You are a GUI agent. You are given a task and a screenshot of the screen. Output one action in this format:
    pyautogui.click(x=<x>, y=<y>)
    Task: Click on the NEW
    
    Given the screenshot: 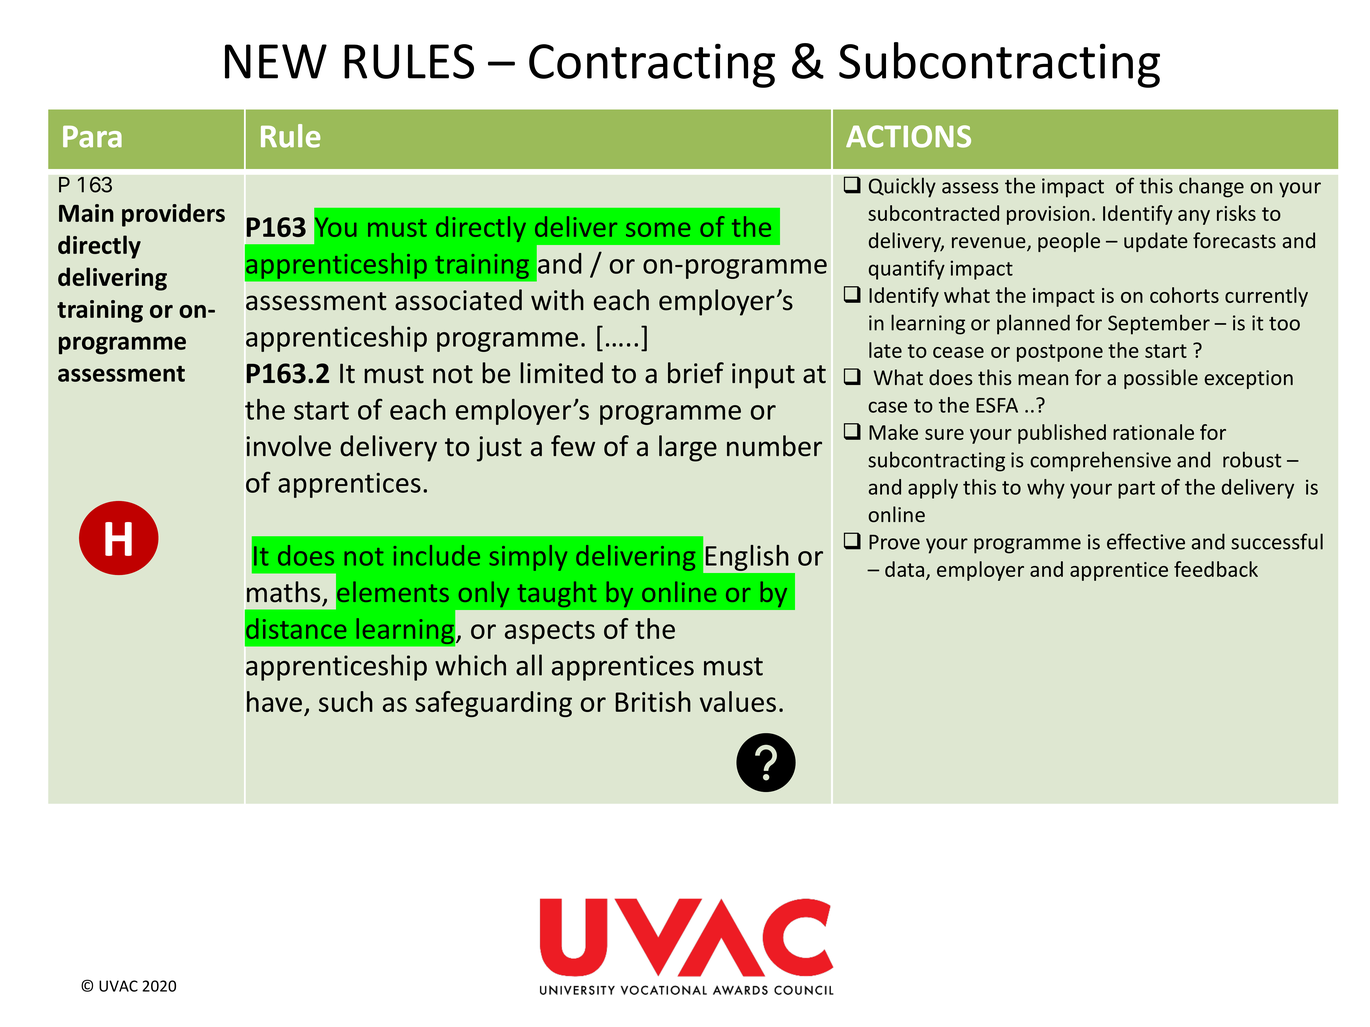 What is the action you would take?
    pyautogui.click(x=276, y=61)
